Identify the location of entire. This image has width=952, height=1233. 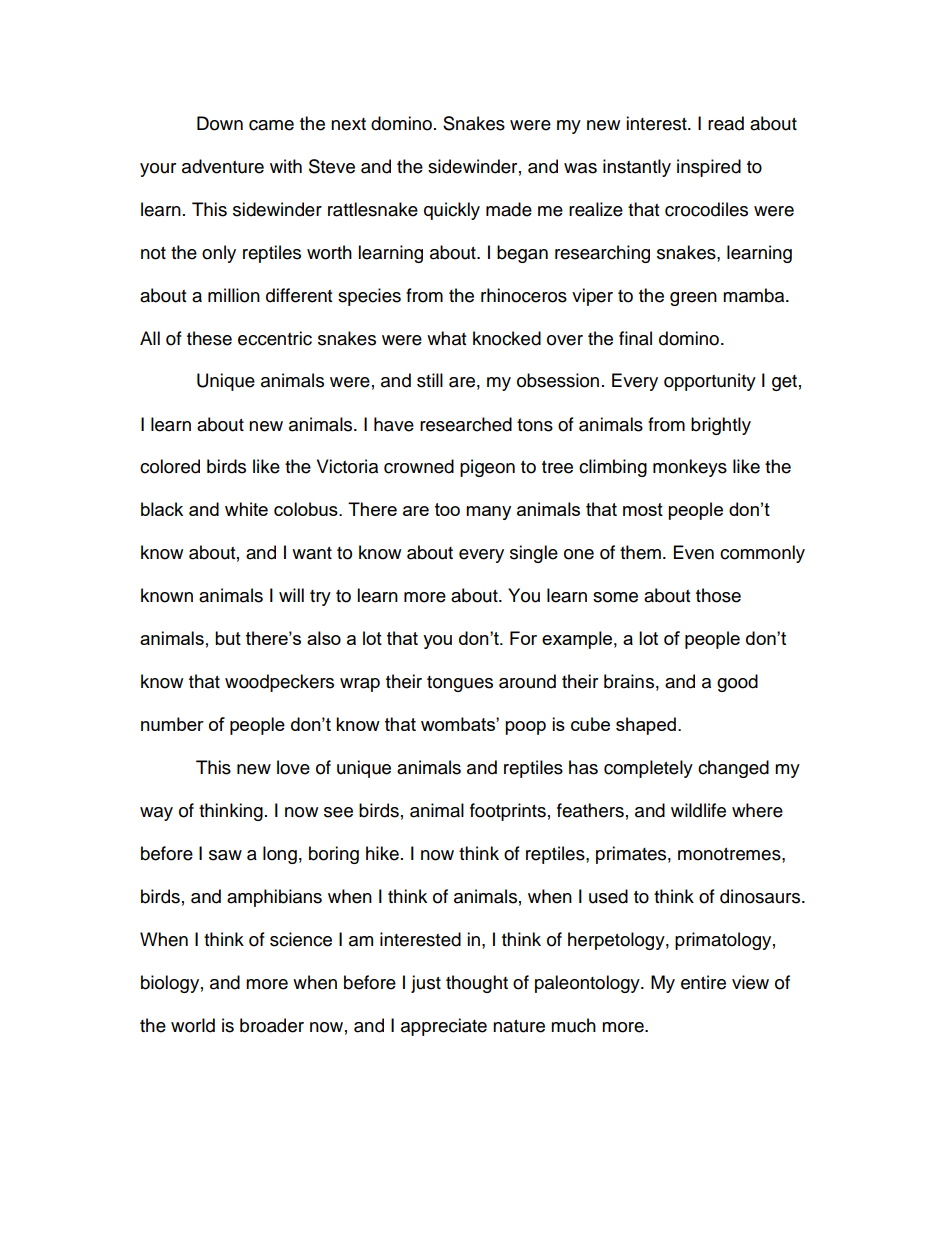
(703, 982).
